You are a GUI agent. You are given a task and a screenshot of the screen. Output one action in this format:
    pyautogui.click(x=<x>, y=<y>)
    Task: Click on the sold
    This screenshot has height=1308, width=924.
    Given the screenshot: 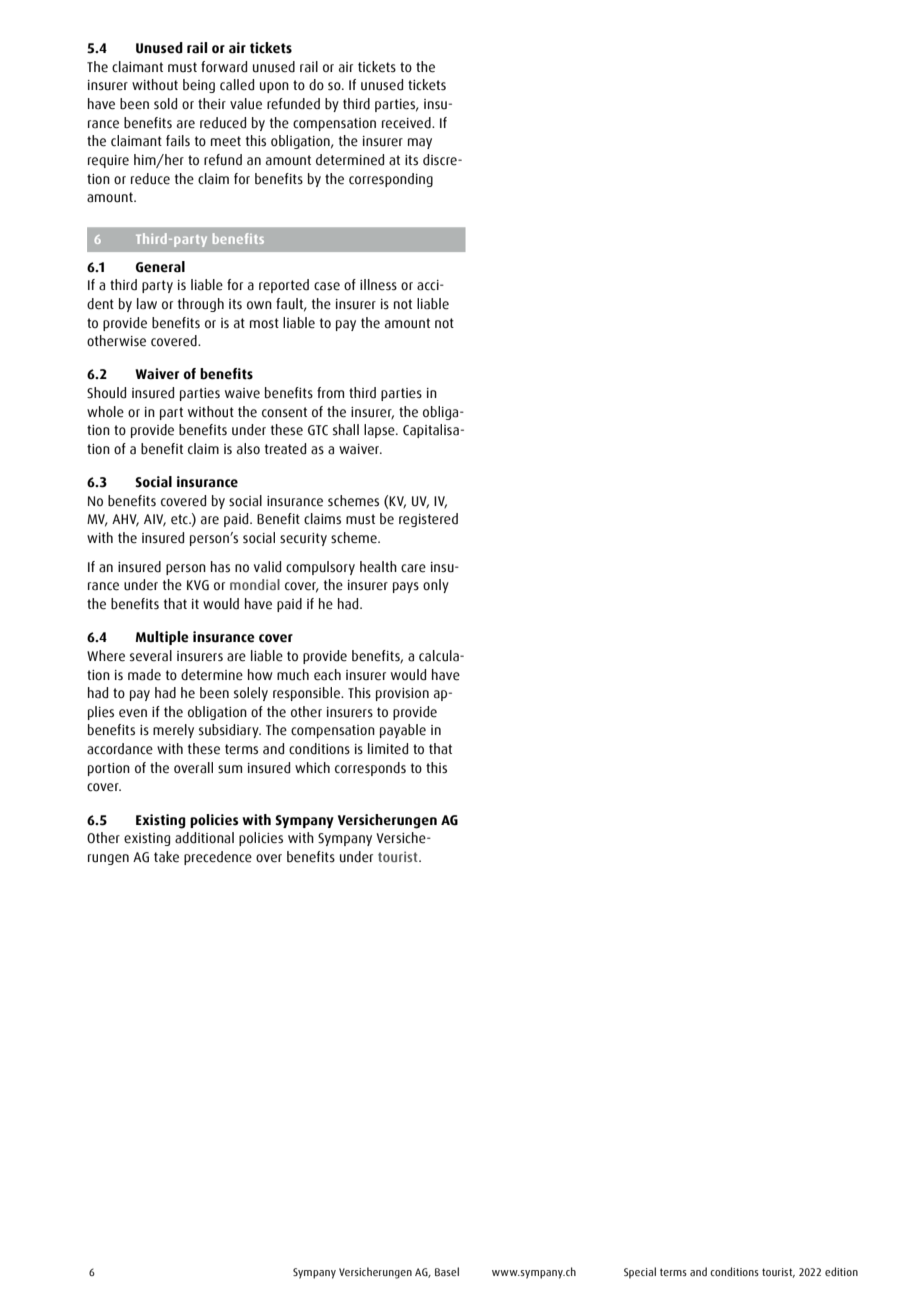 What is the action you would take?
    pyautogui.click(x=165, y=104)
